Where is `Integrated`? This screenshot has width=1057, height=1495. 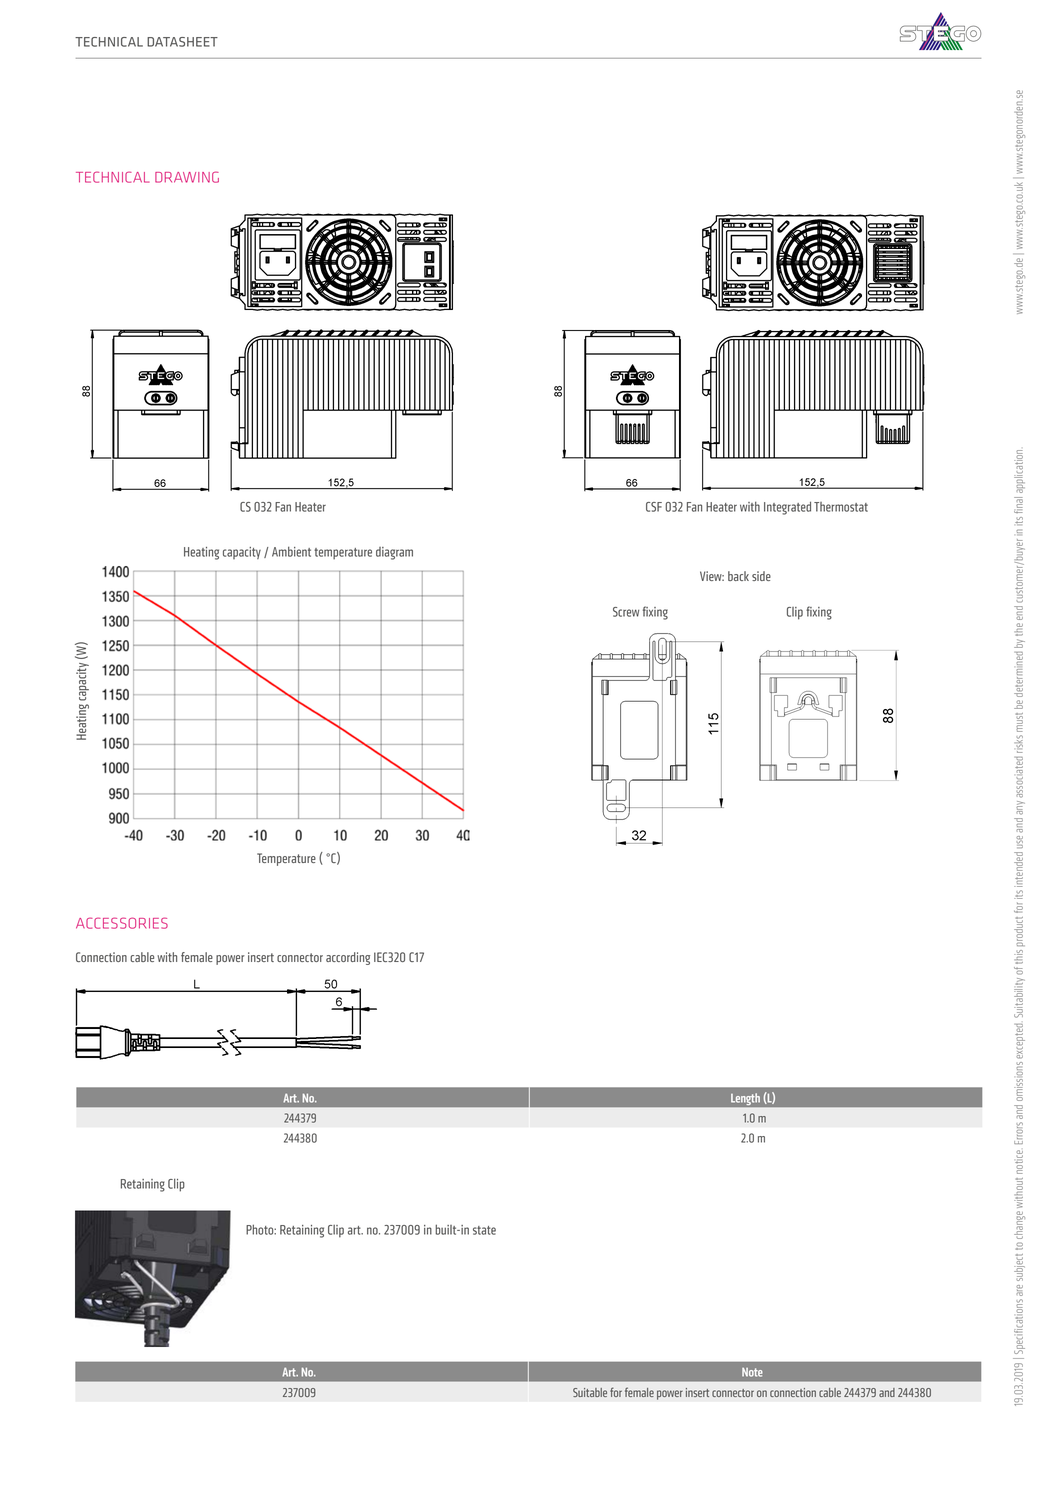
Integrated is located at coordinates (787, 508).
